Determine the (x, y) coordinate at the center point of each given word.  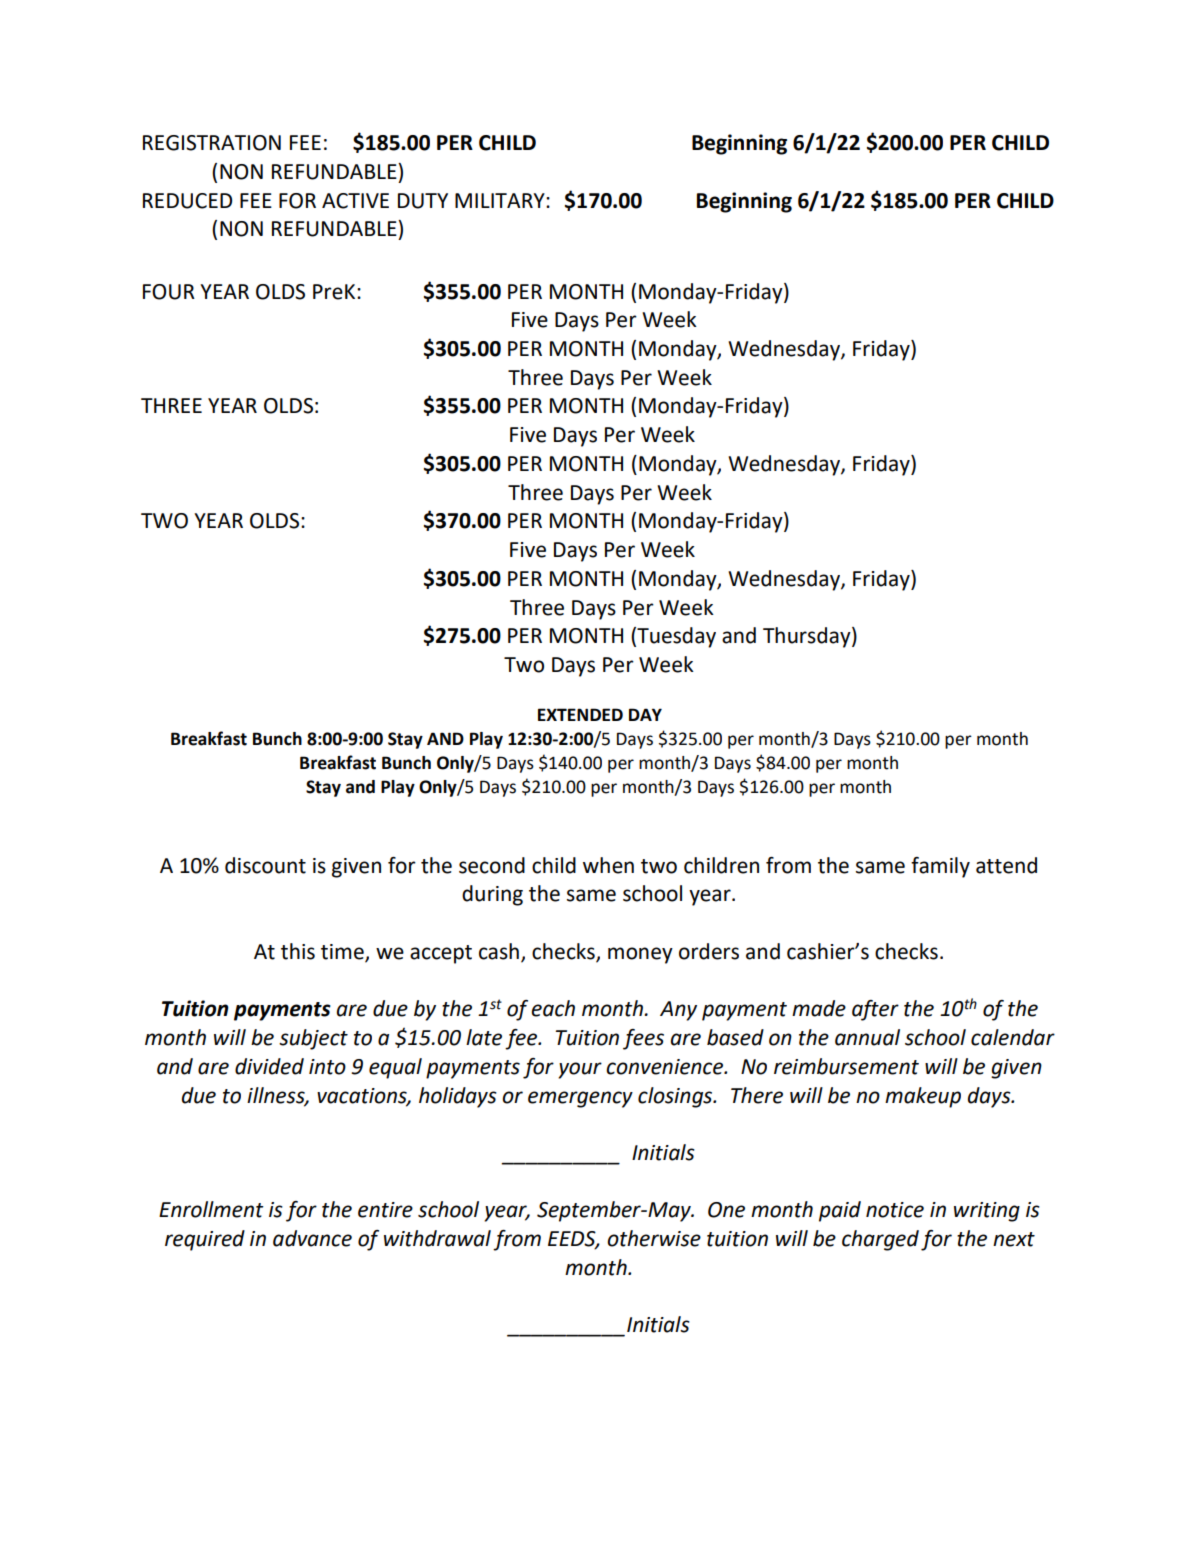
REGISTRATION (212, 143)
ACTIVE (355, 201)
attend (1006, 865)
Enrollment (211, 1209)
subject (313, 1039)
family (940, 867)
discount (265, 865)
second (492, 865)
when (608, 865)
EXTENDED (580, 714)
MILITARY (501, 200)
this (298, 951)
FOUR (169, 292)
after (875, 1010)
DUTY (423, 201)
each (553, 1008)
